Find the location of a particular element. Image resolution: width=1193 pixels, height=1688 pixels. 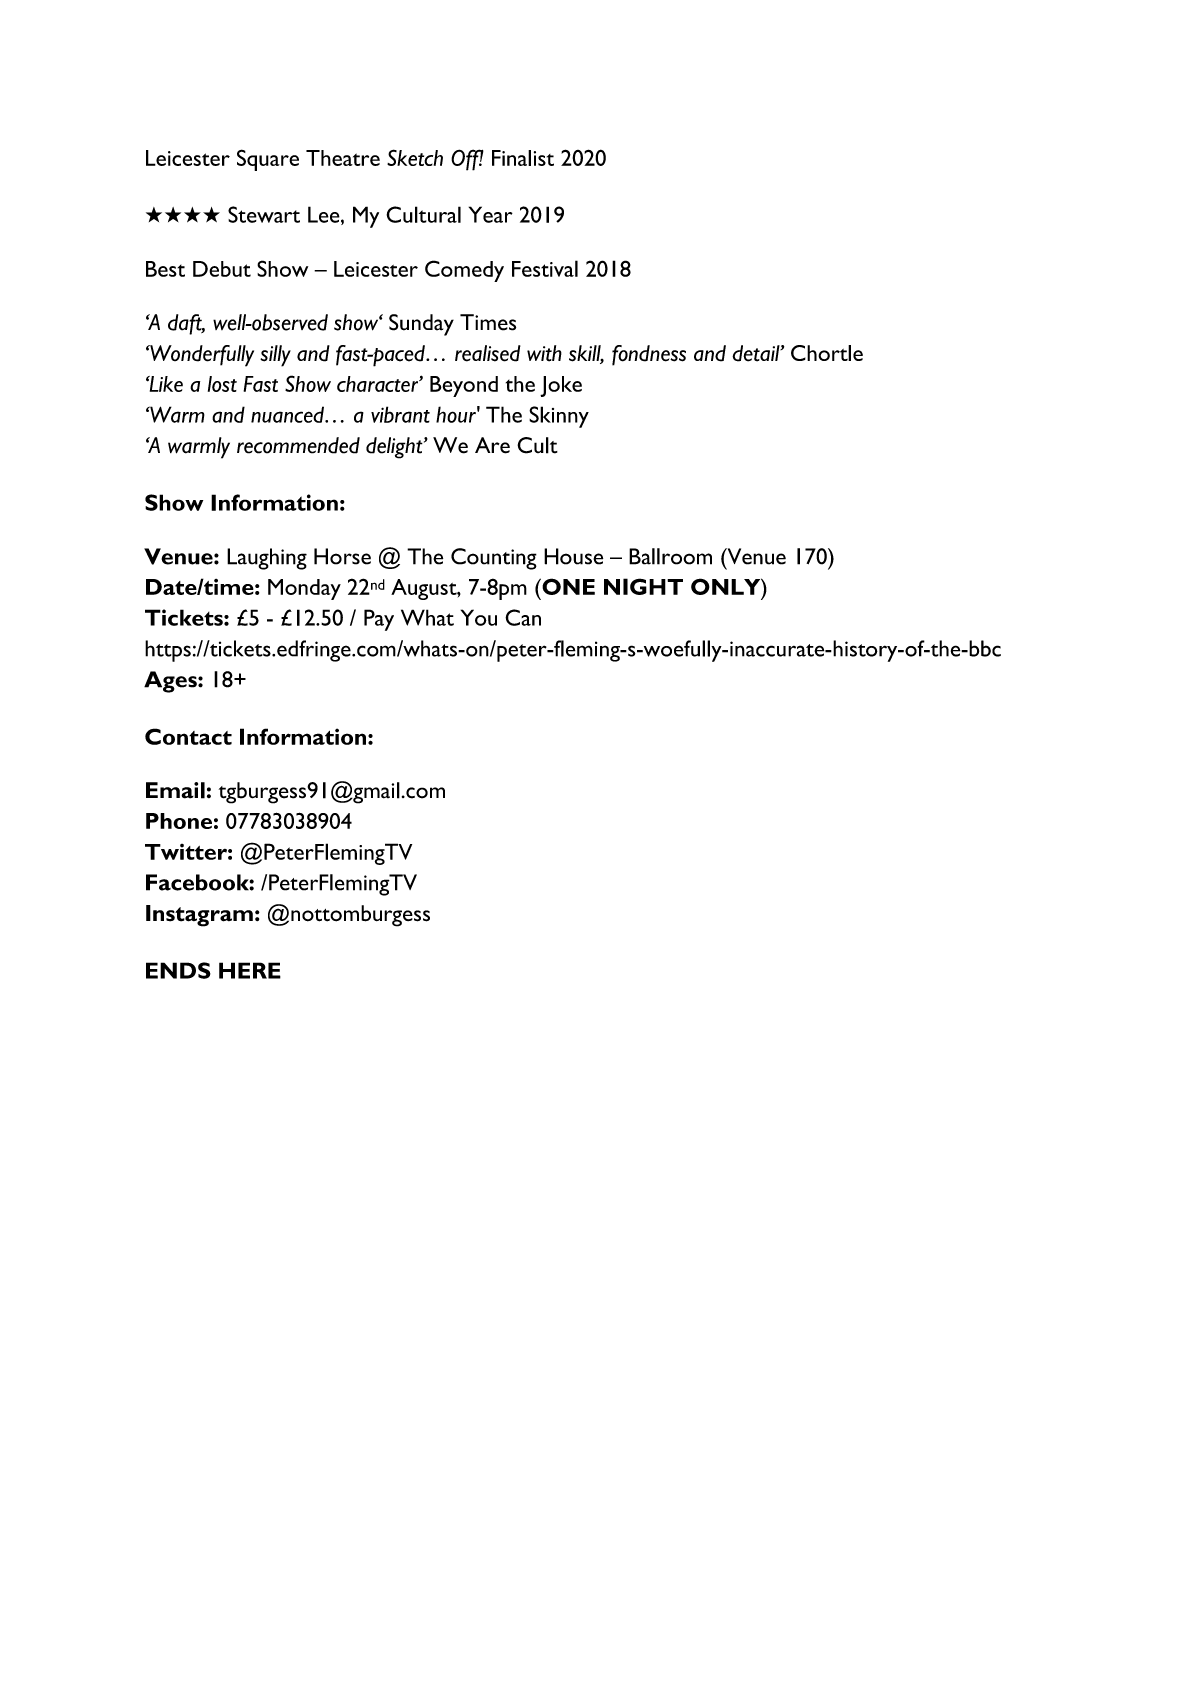

NIGHT is located at coordinates (643, 586).
